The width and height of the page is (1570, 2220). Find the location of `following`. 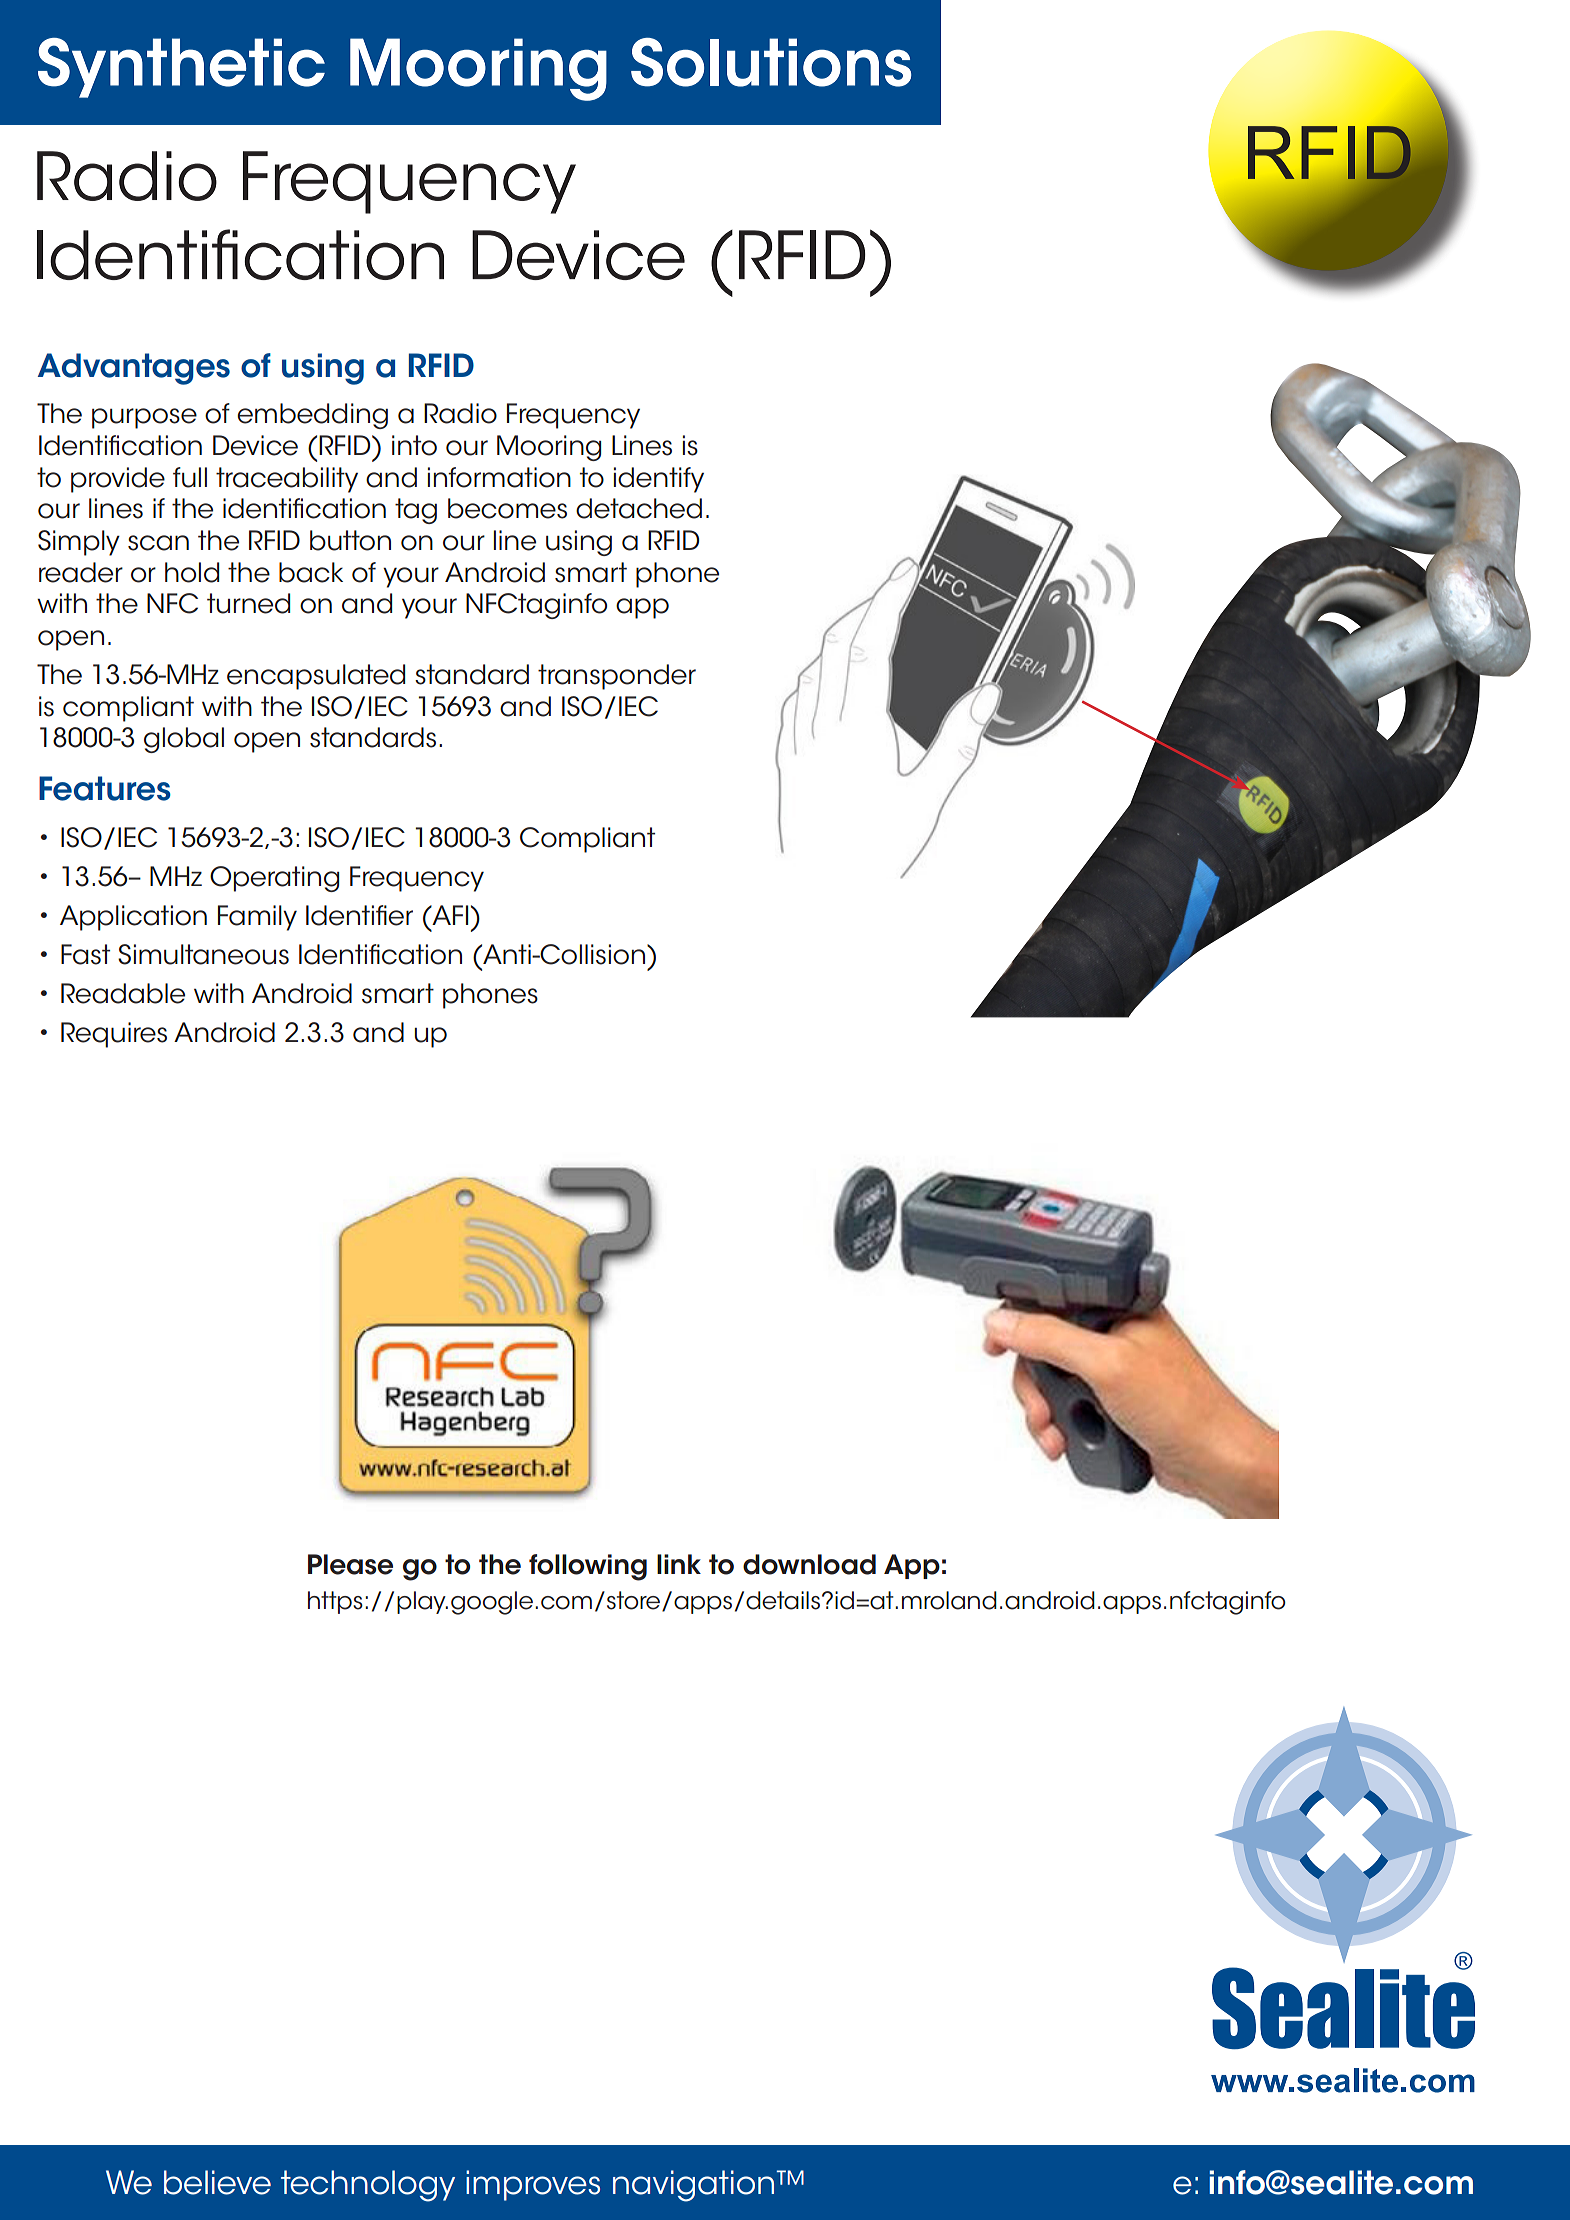

following is located at coordinates (588, 1567).
